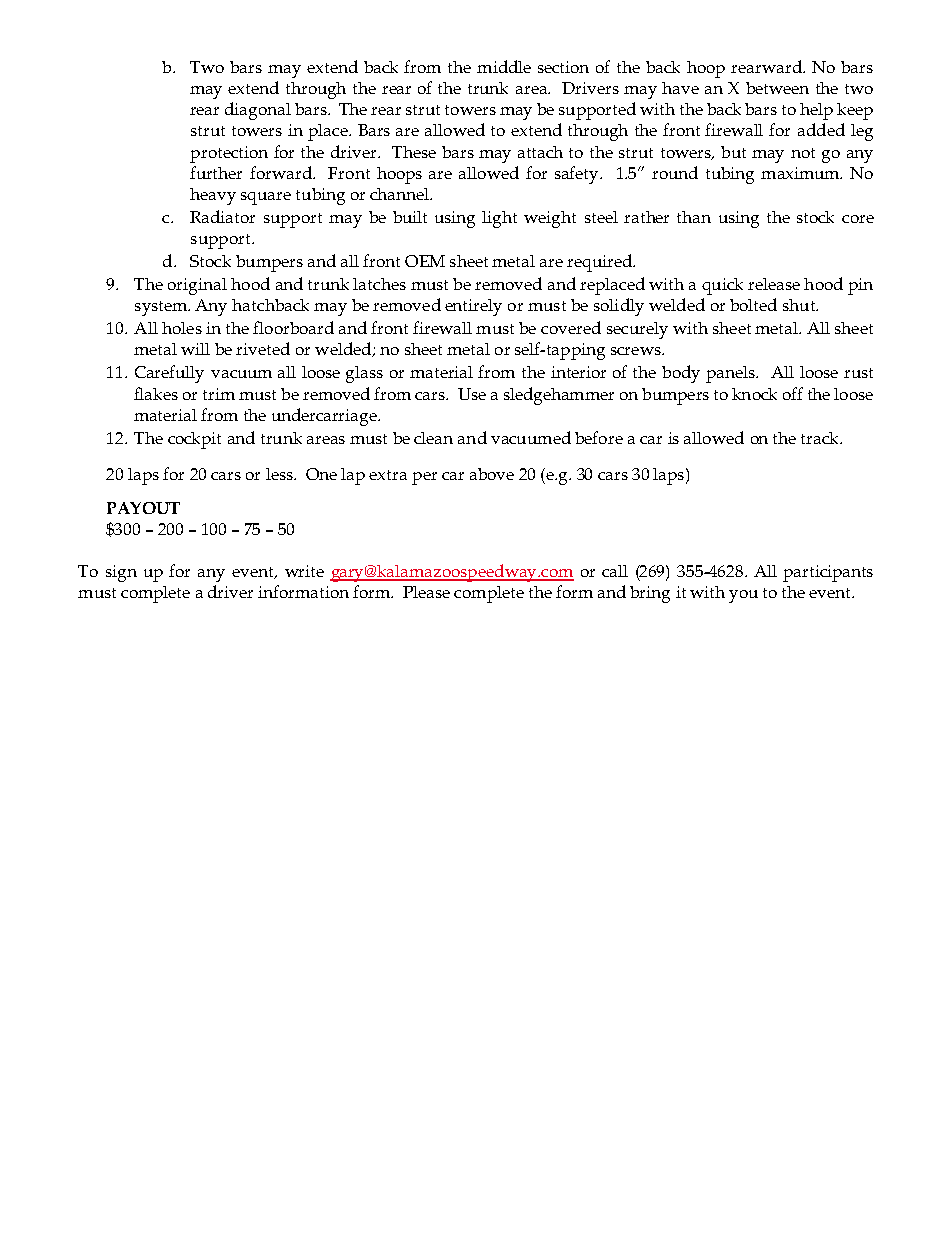 This document has height=1233, width=952. What do you see at coordinates (121, 573) in the document?
I see `sign` at bounding box center [121, 573].
